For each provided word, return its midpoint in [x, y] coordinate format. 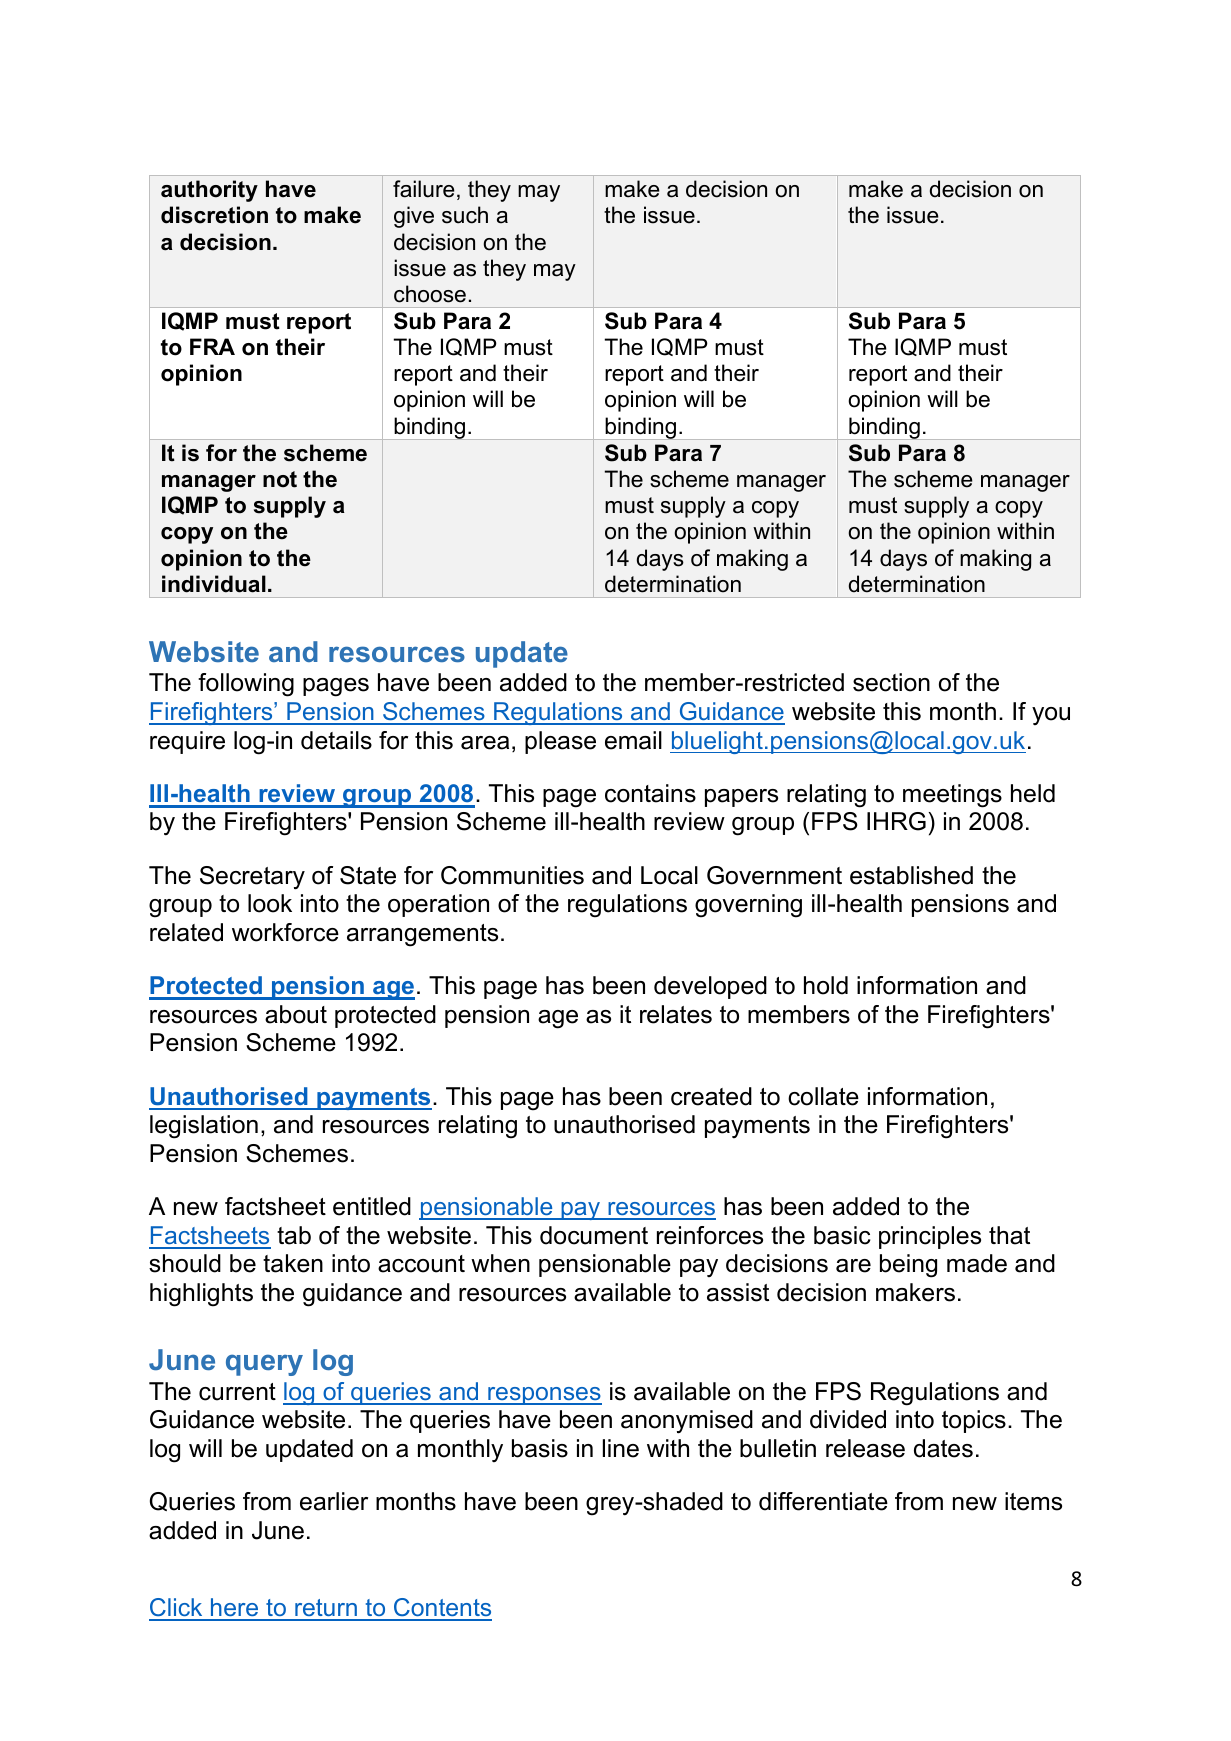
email [633, 740]
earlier [334, 1501]
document [594, 1235]
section [891, 682]
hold [826, 985]
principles [930, 1237]
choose [430, 294]
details [336, 740]
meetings [952, 796]
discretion [214, 215]
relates [676, 1014]
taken [293, 1263]
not [280, 479]
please [560, 742]
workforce [285, 932]
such [465, 215]
